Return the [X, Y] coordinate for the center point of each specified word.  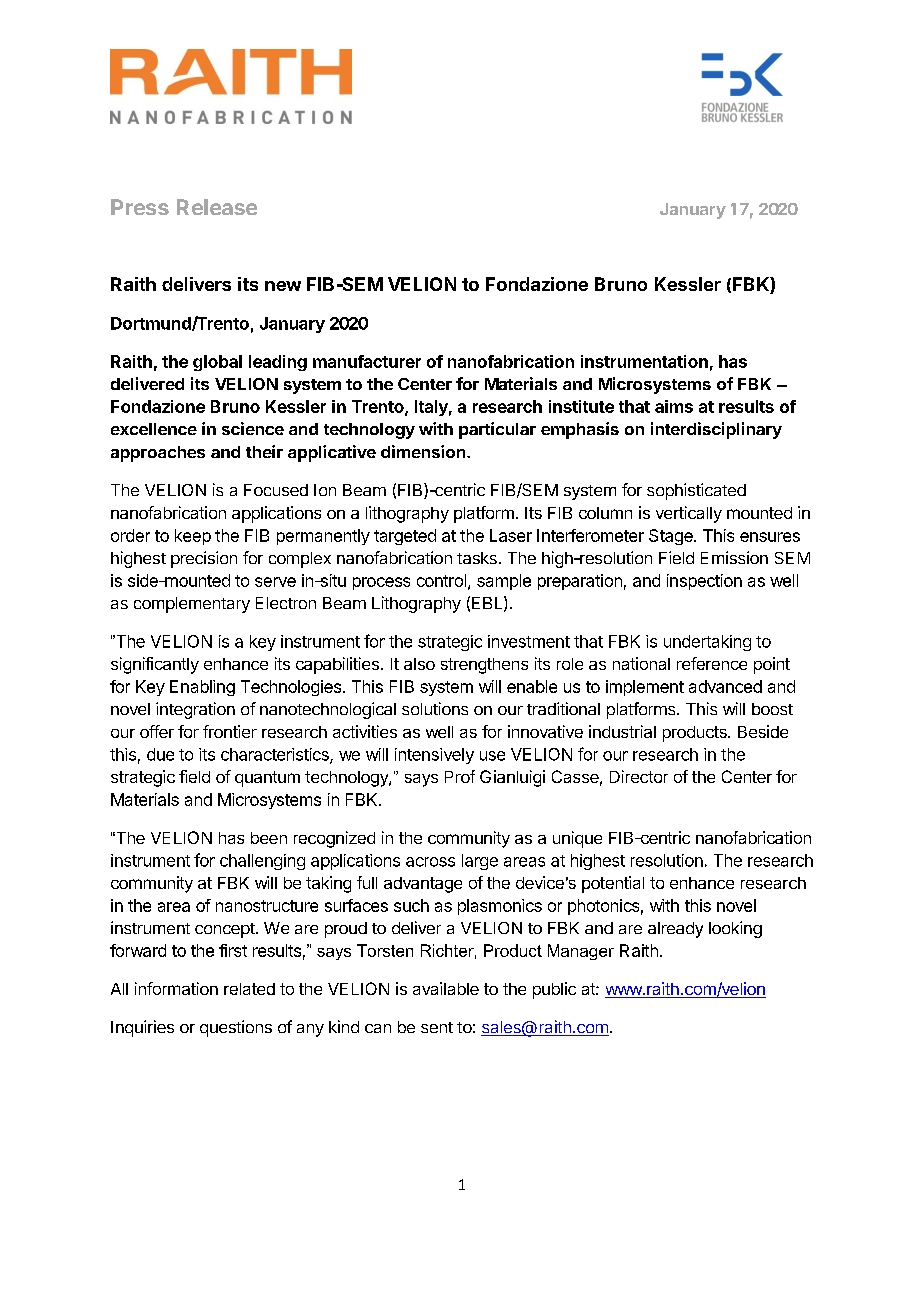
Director [639, 776]
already [675, 930]
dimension [424, 451]
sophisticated [696, 491]
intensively [434, 756]
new [283, 286]
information [176, 988]
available [446, 988]
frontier [230, 731]
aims [674, 406]
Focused [276, 490]
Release [217, 207]
